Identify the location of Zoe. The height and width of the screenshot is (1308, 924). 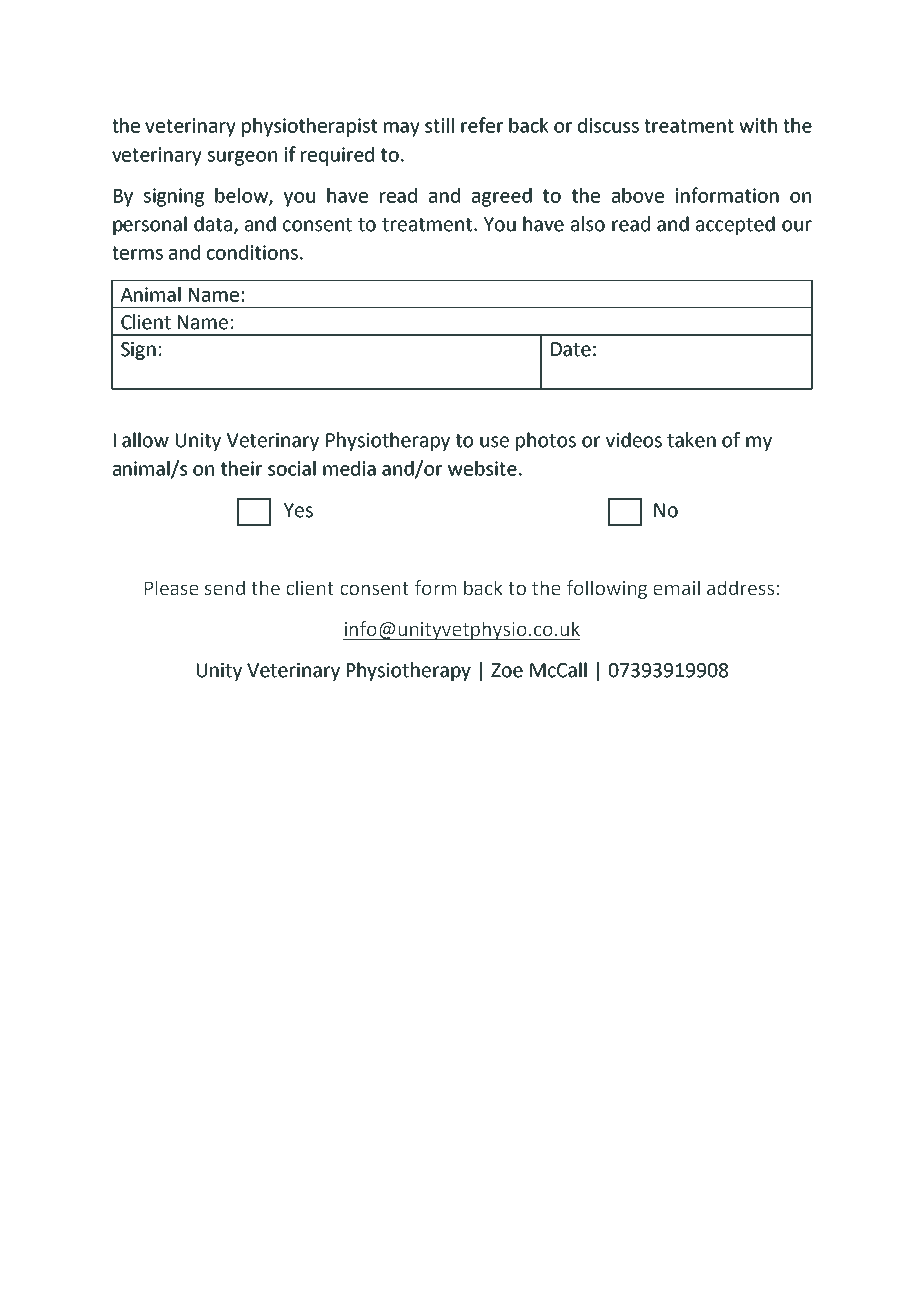
(507, 670).
